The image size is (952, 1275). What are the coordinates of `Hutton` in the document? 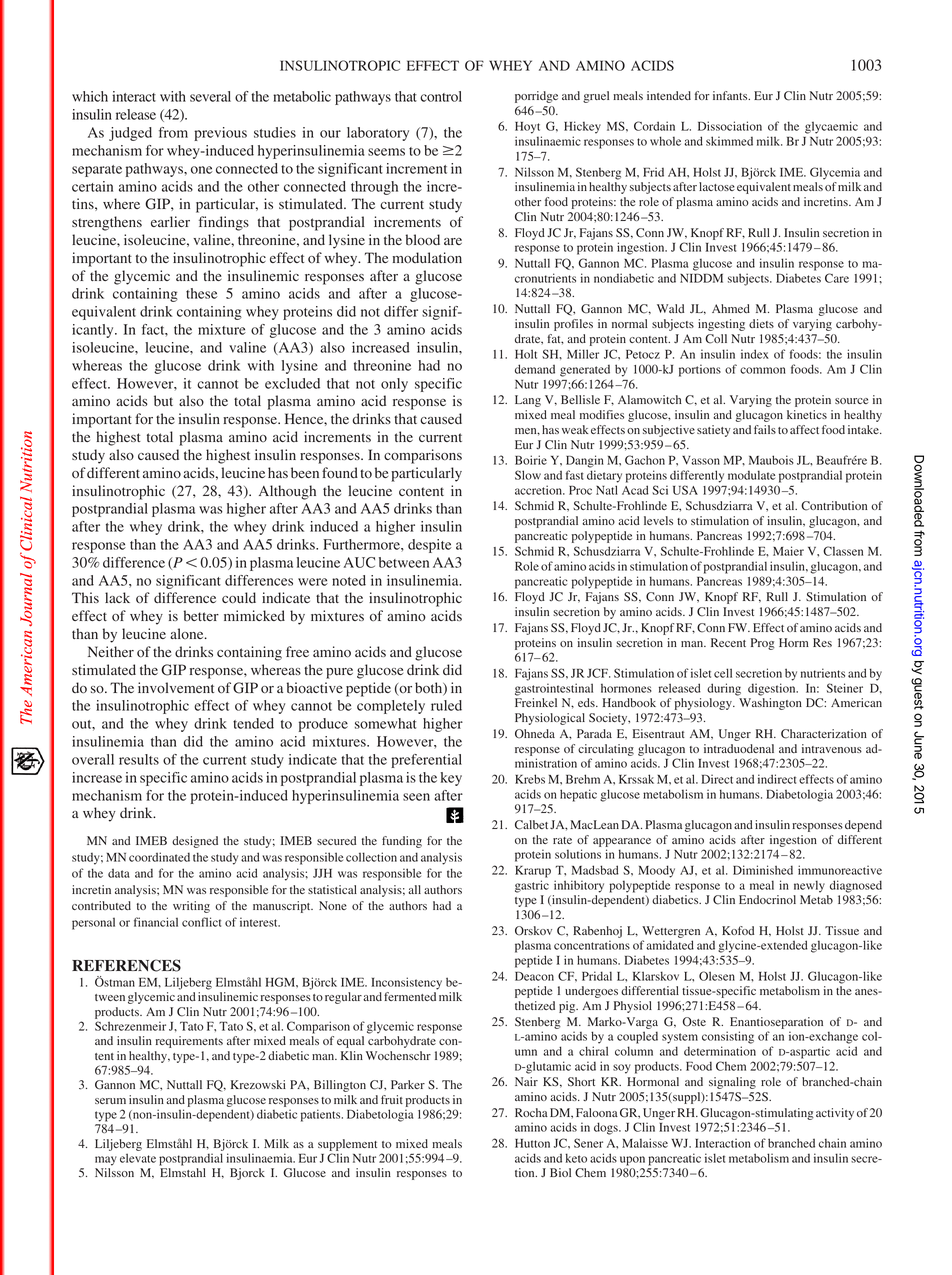 It's located at (532, 1143).
